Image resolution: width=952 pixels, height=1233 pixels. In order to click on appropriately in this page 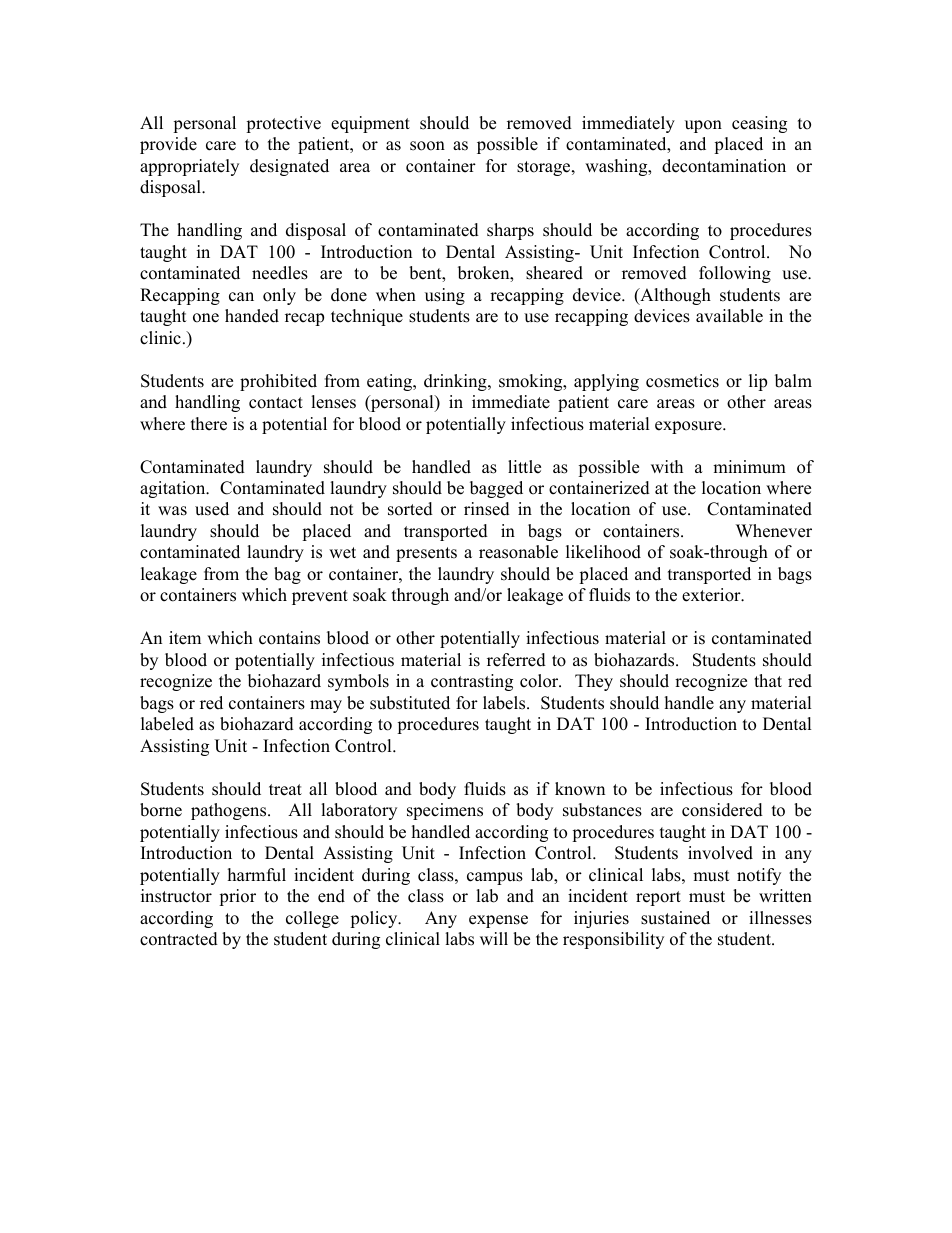, I will do `click(189, 167)`.
